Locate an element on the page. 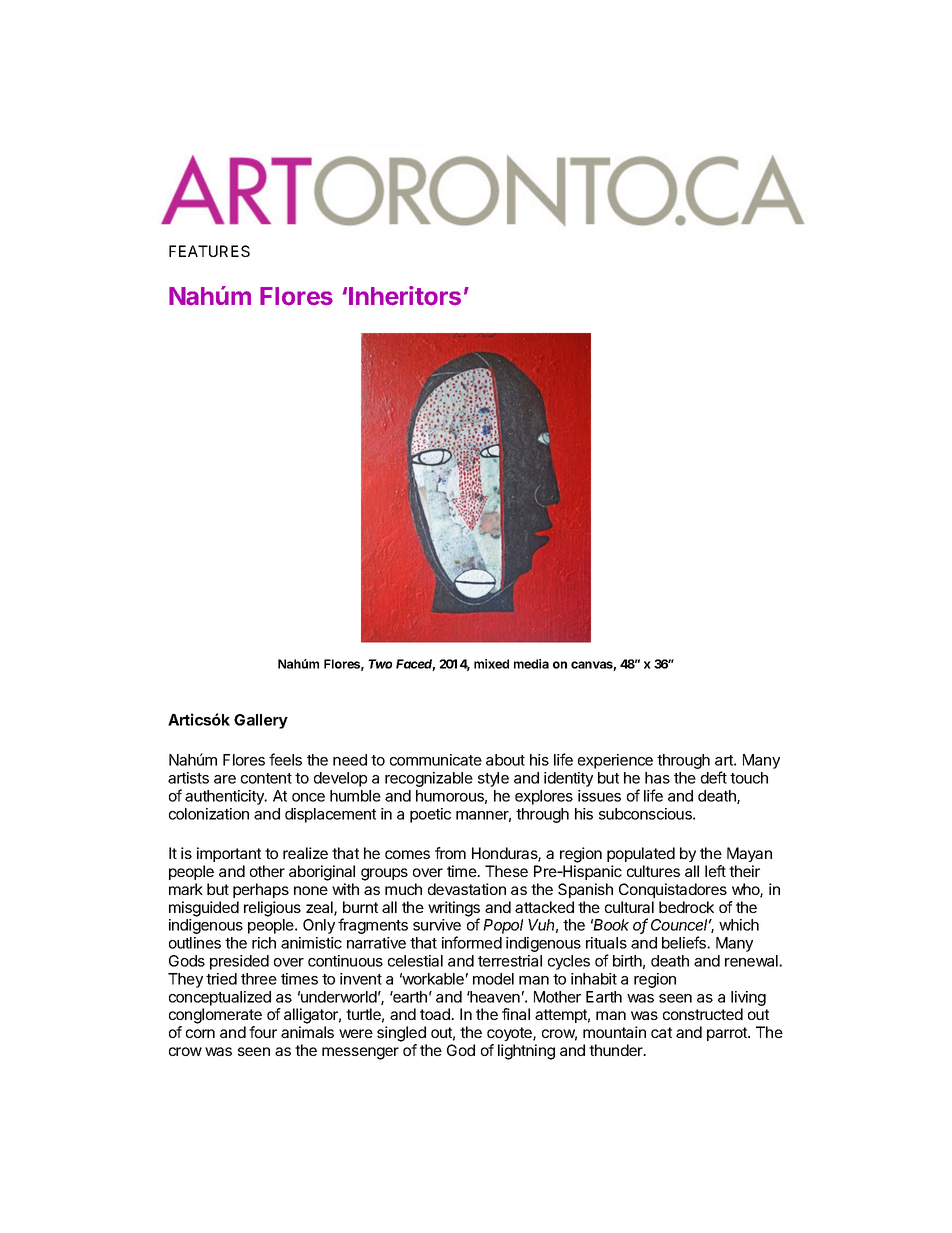 This page has height=1233, width=952. four is located at coordinates (263, 1032).
